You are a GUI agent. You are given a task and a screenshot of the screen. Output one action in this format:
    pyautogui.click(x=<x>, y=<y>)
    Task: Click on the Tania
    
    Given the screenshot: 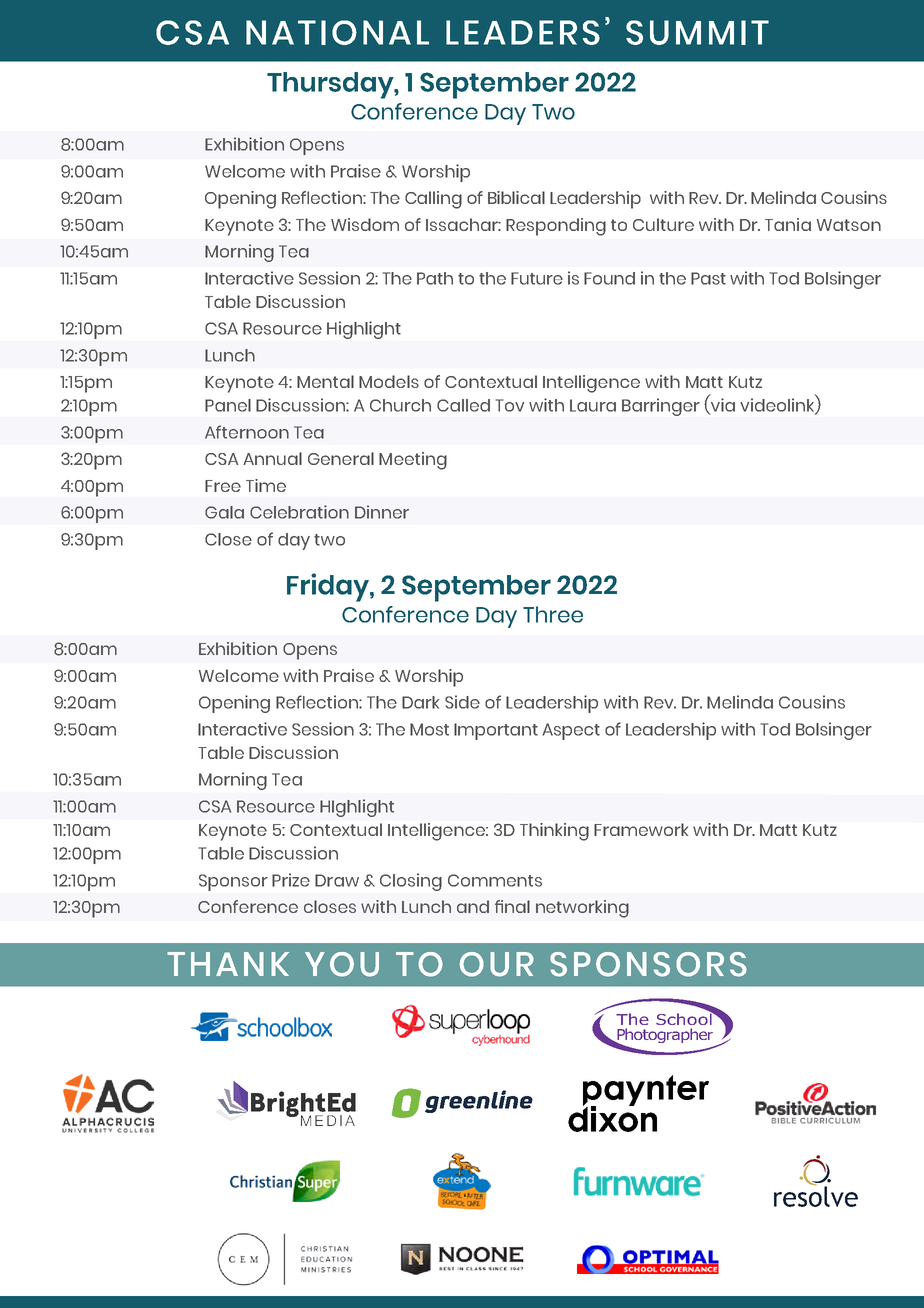 What is the action you would take?
    pyautogui.click(x=788, y=224)
